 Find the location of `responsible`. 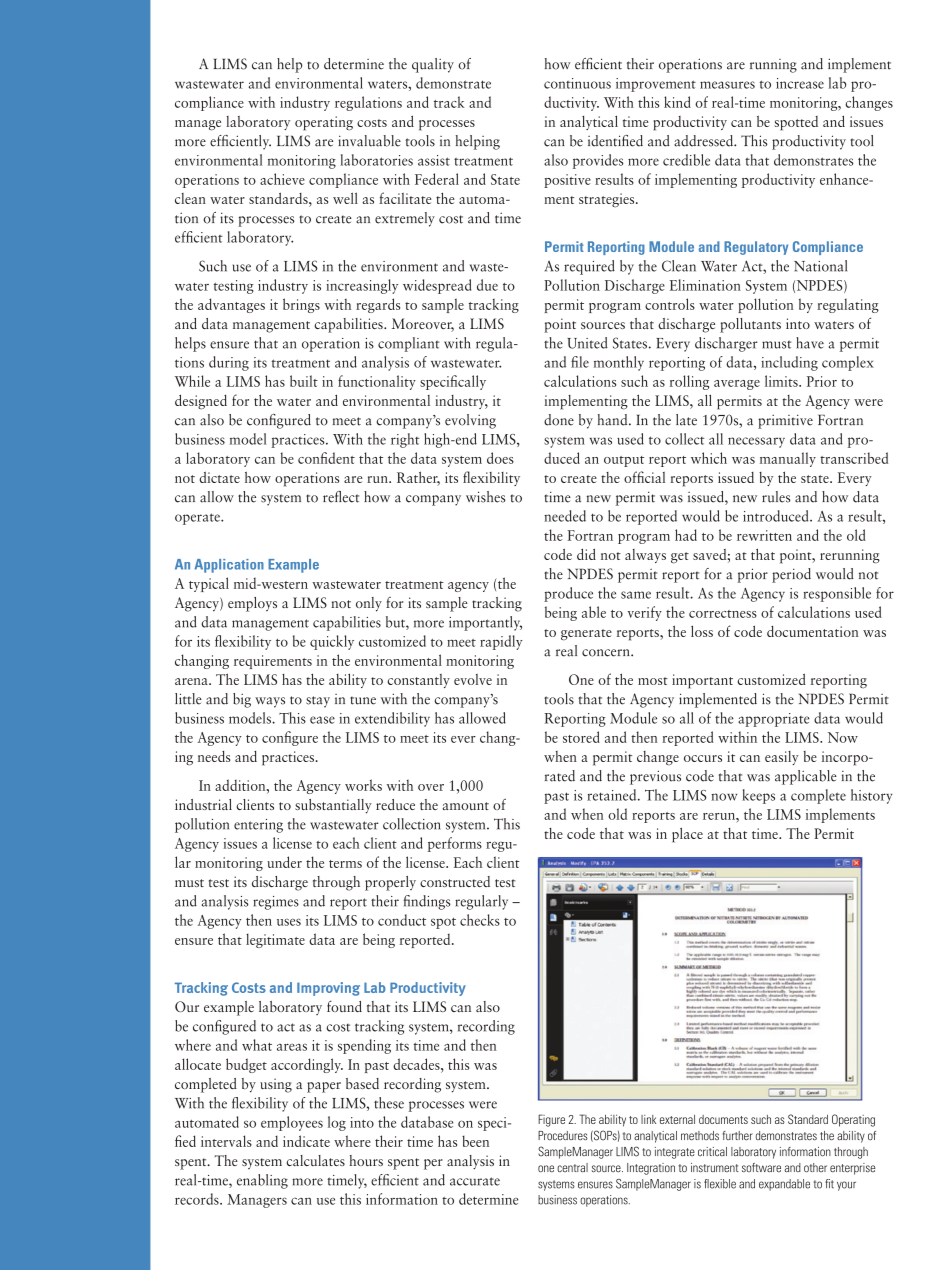

responsible is located at coordinates (837, 594).
